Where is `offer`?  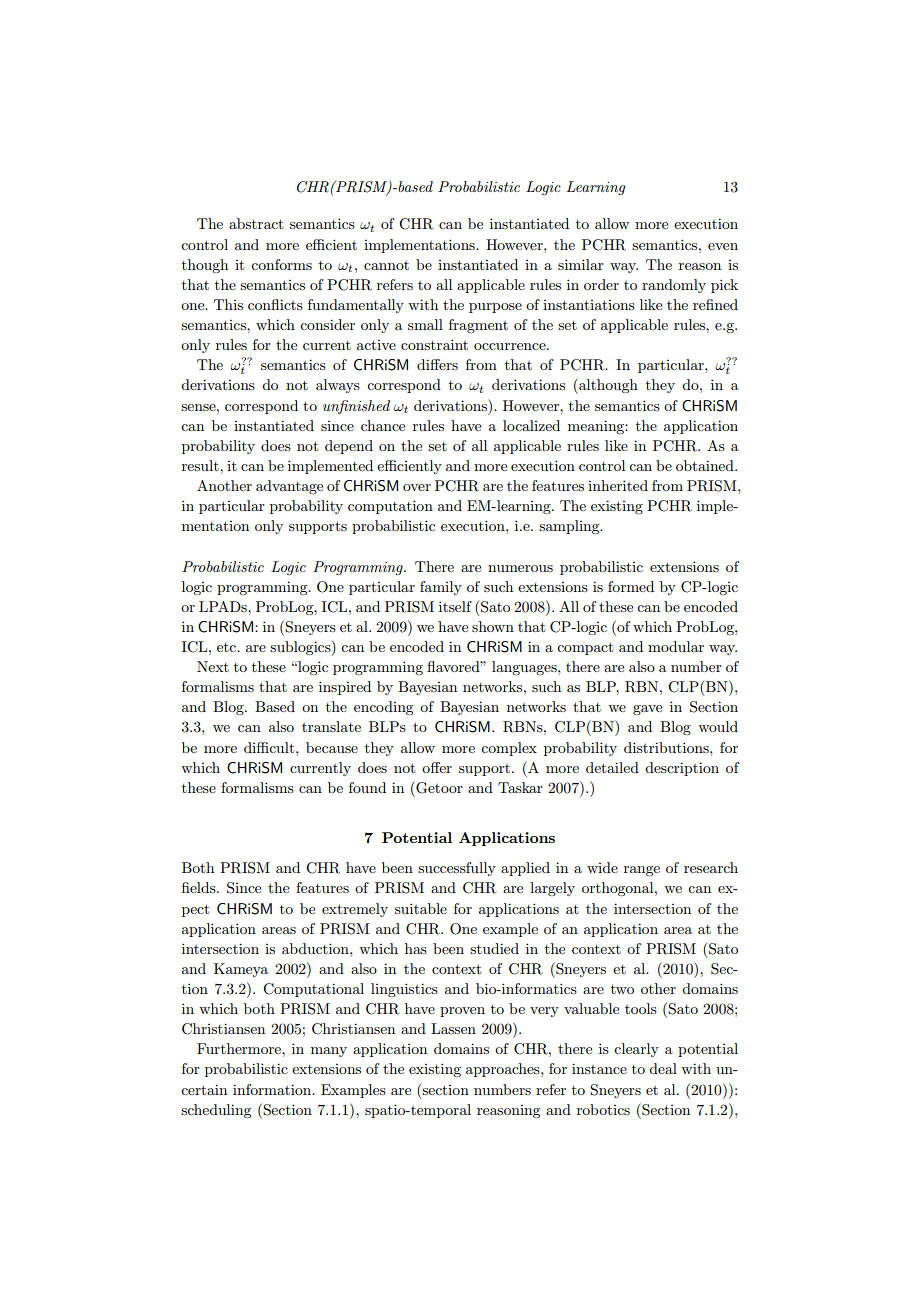
offer is located at coordinates (437, 767).
